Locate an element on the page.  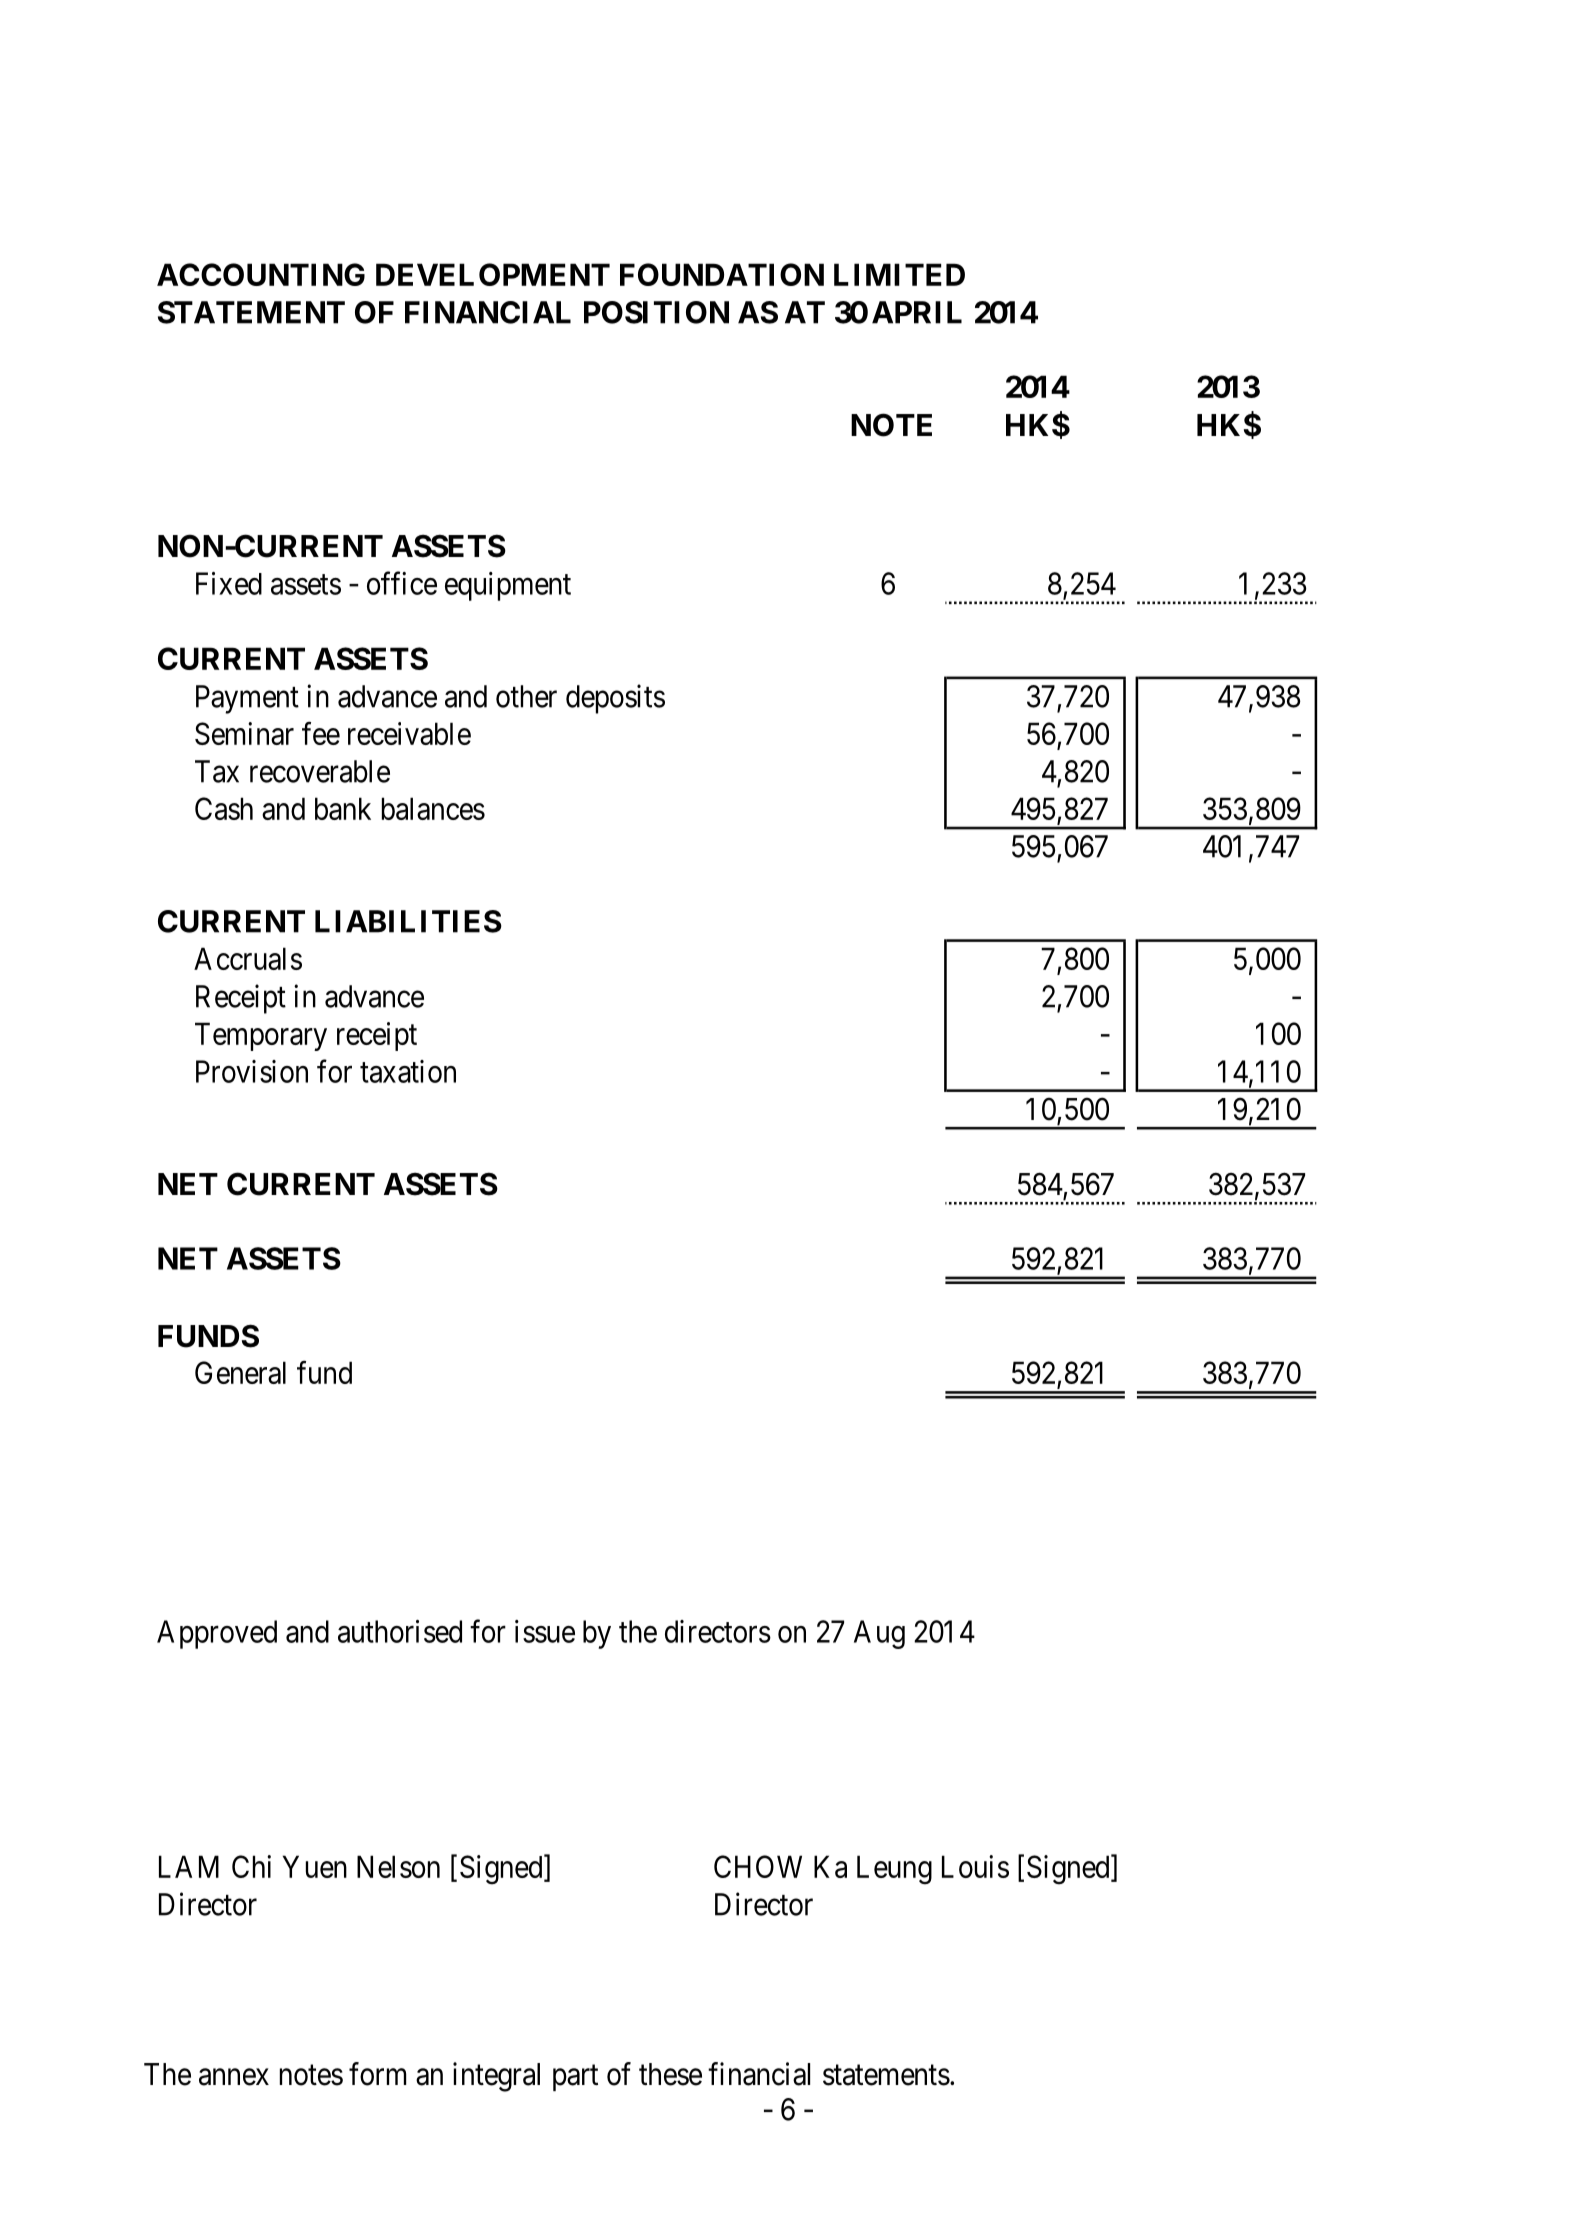
Provision is located at coordinates (252, 1071).
